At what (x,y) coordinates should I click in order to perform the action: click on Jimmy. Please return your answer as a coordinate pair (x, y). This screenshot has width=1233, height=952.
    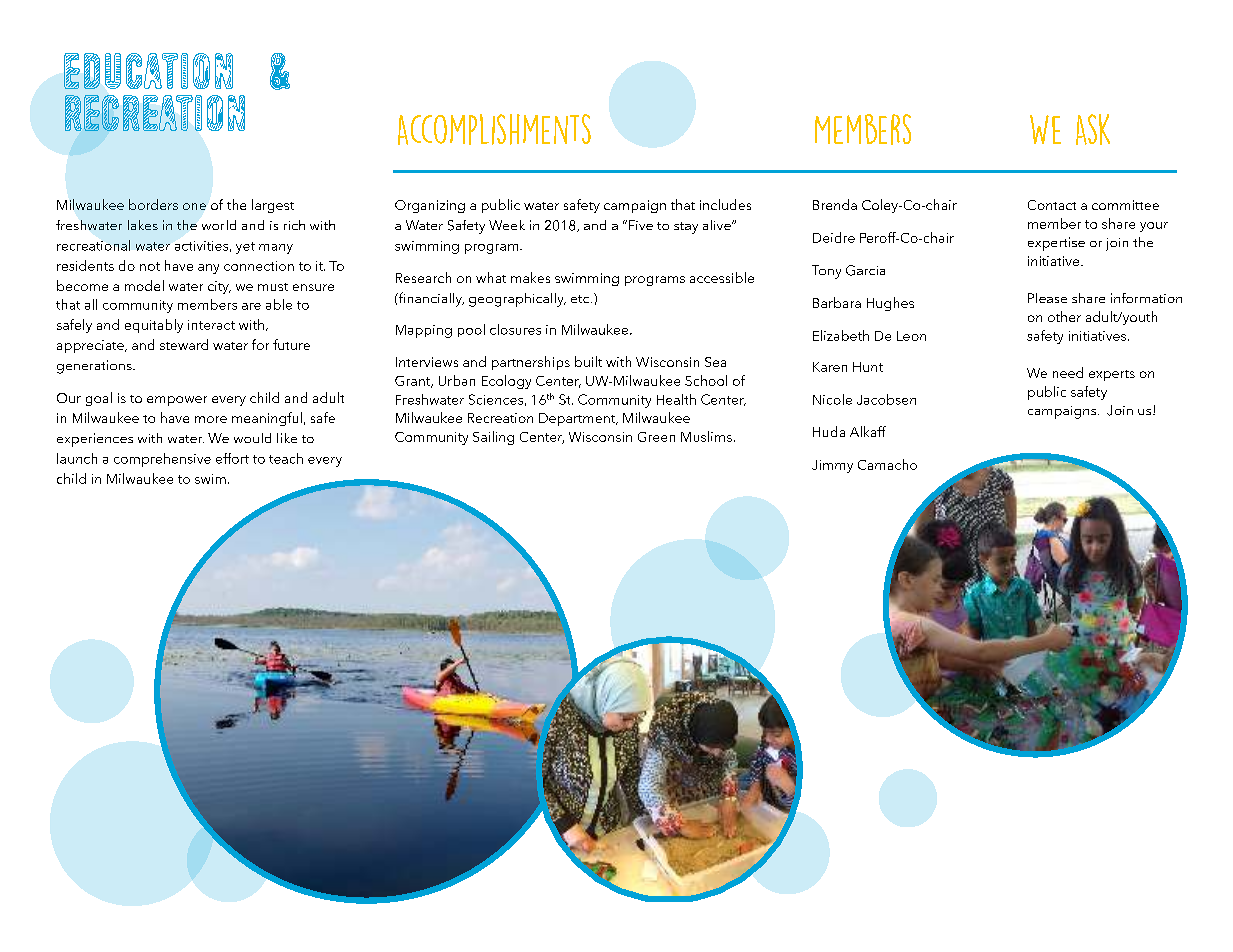
    Looking at the image, I should click on (832, 466).
